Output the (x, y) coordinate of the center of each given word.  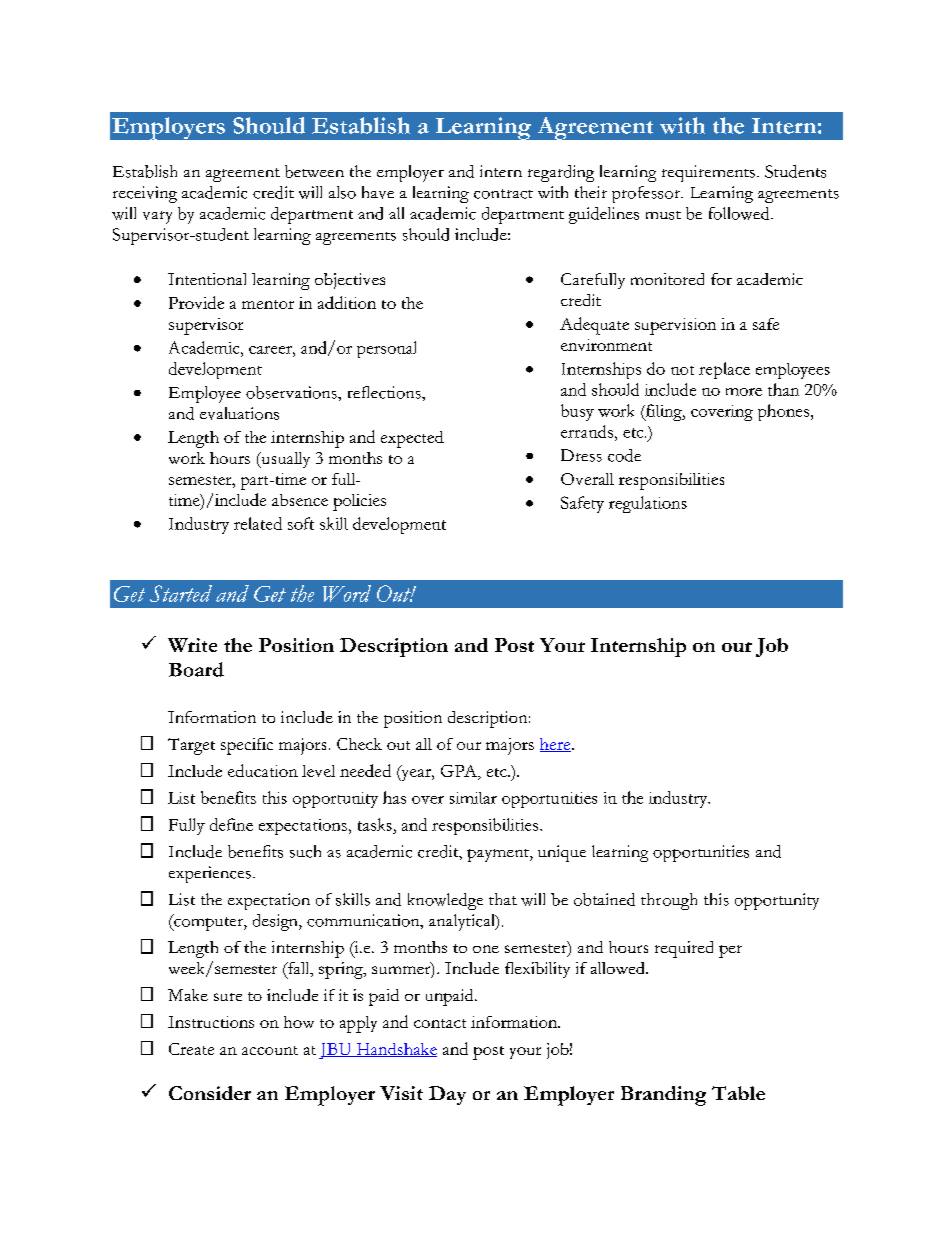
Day (447, 1095)
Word (347, 593)
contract (503, 194)
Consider (210, 1093)
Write (192, 645)
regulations (648, 504)
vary (157, 217)
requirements (708, 173)
